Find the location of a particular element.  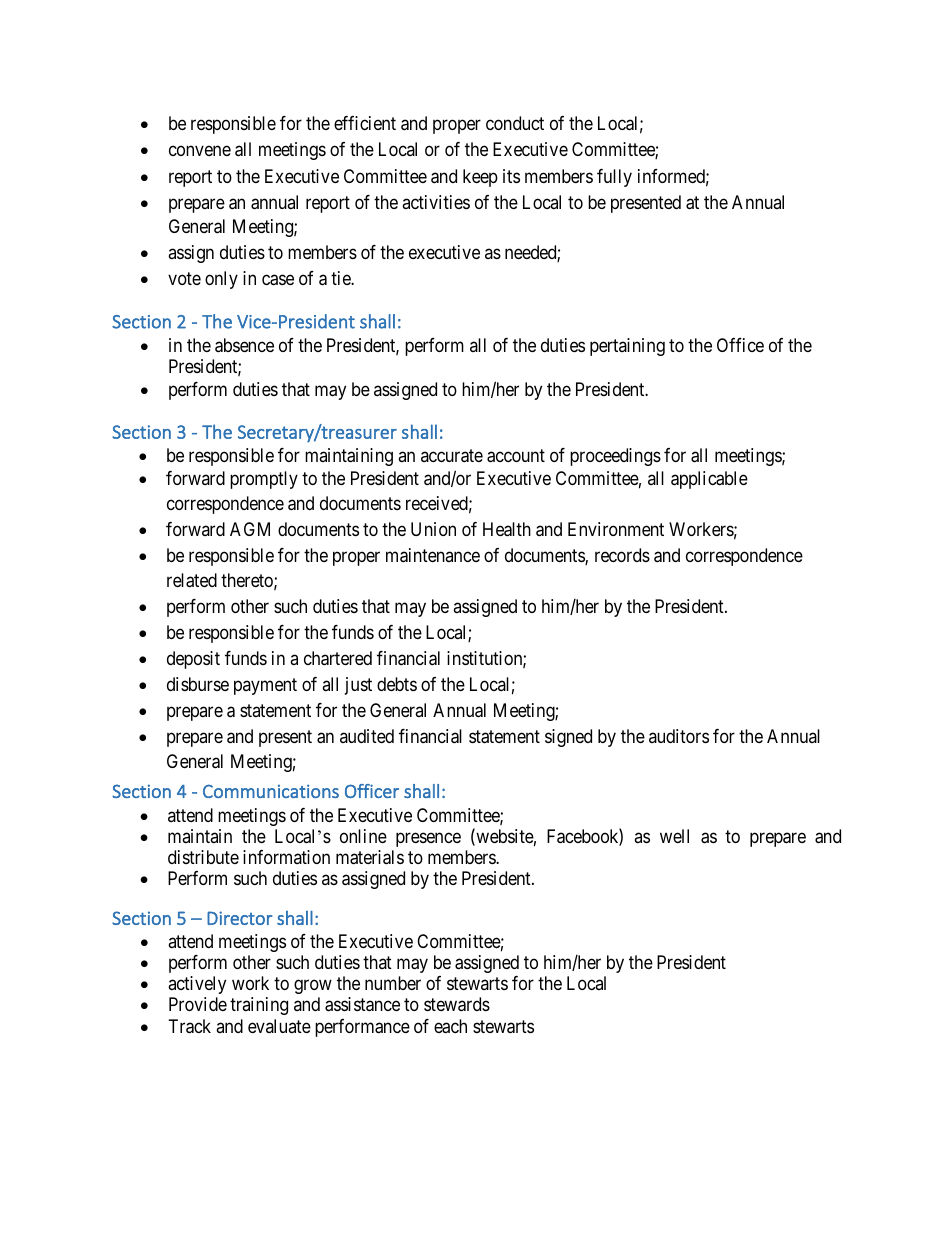

debts is located at coordinates (397, 684).
